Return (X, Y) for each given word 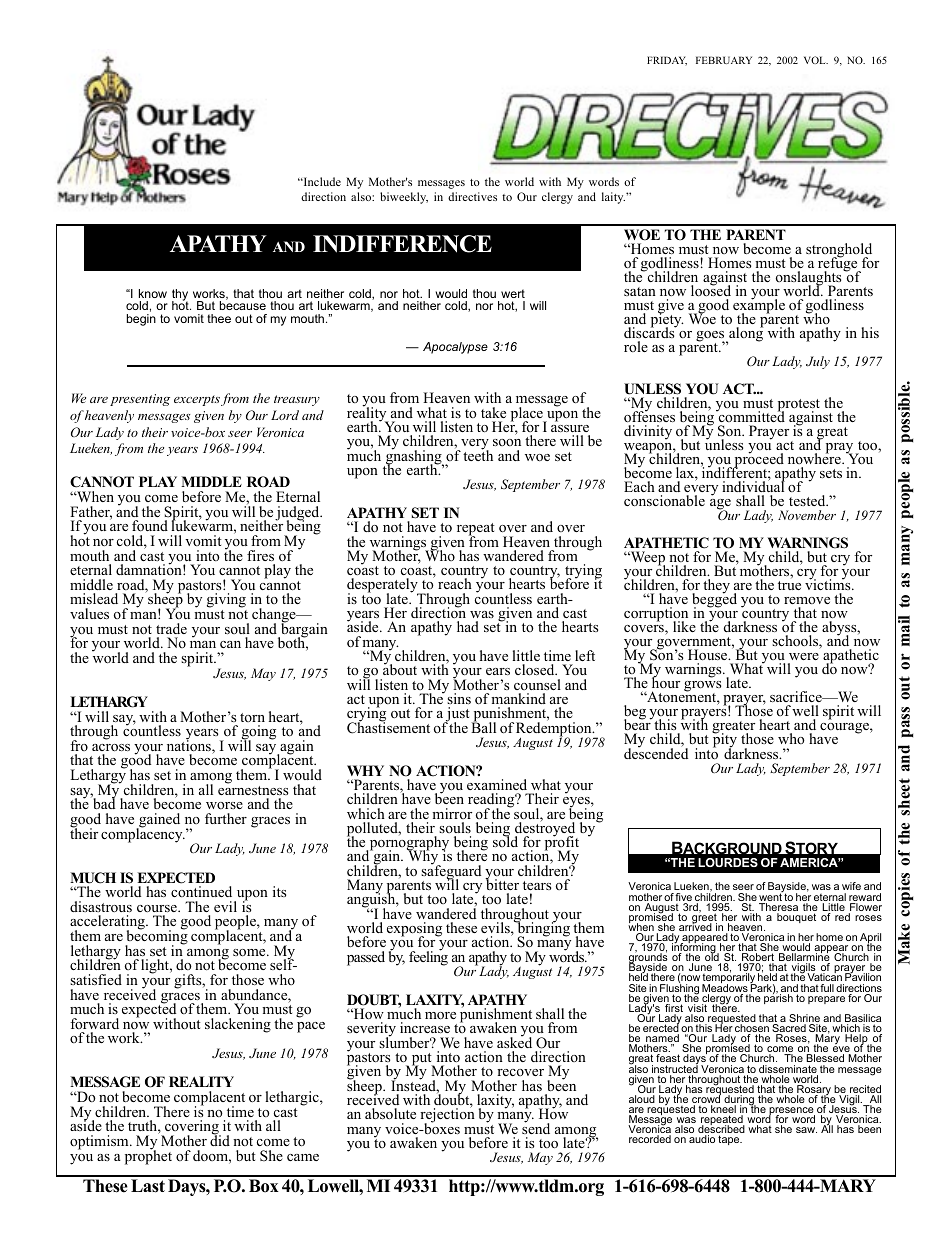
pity (724, 741)
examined (497, 784)
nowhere (815, 458)
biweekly (404, 198)
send (536, 1127)
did (220, 1139)
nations (190, 746)
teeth (478, 454)
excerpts (197, 400)
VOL (816, 60)
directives (472, 196)
